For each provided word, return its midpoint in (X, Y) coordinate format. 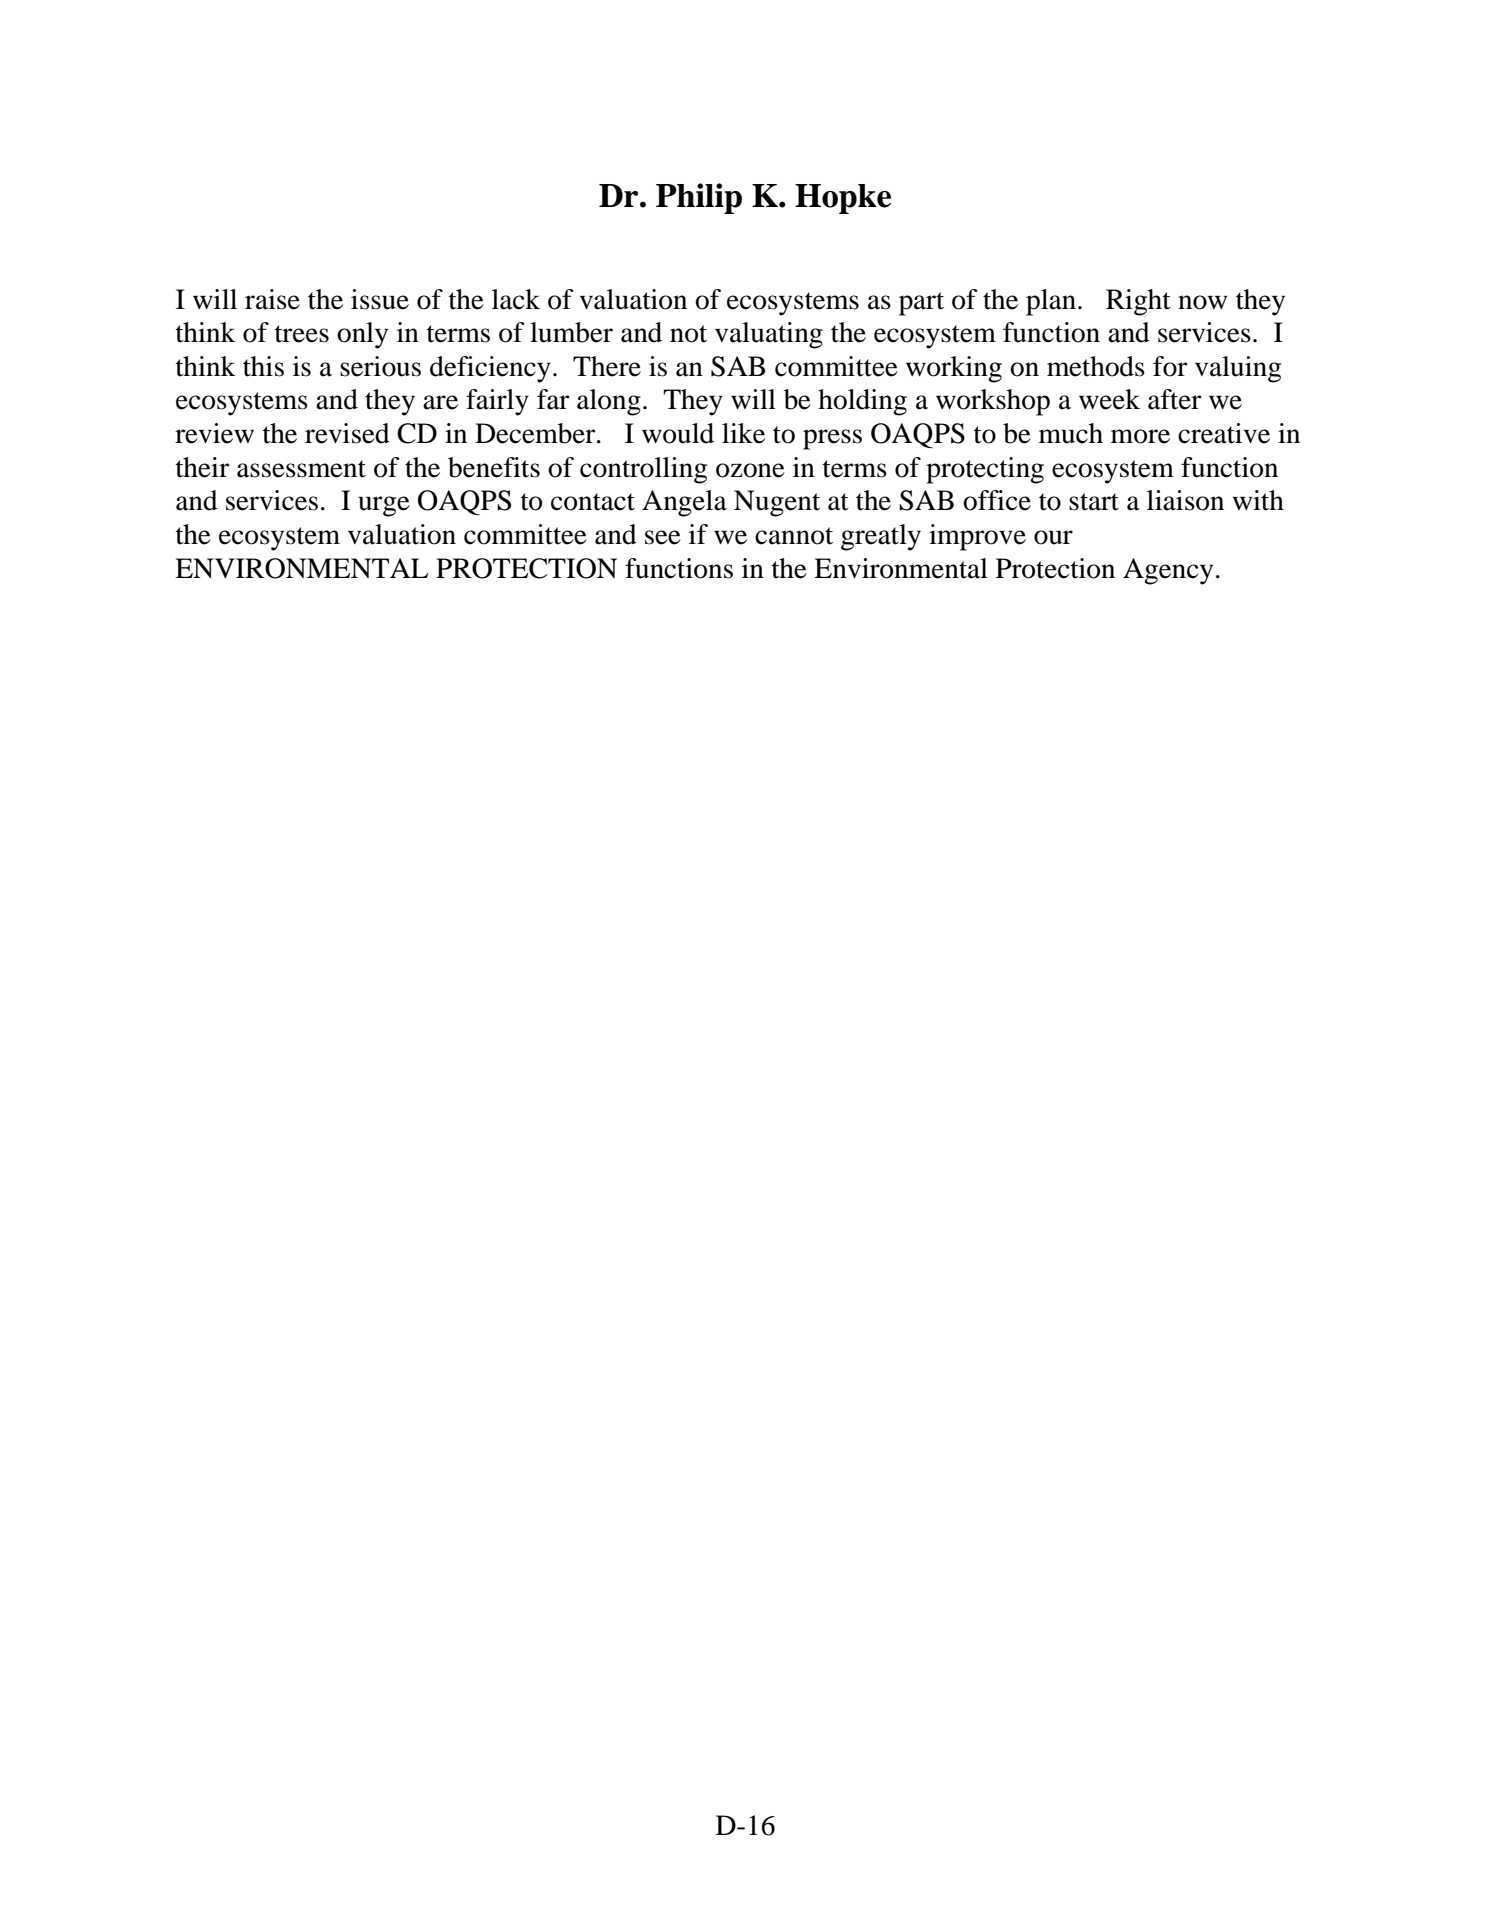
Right (1138, 302)
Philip (699, 198)
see (663, 537)
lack (516, 299)
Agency (1168, 571)
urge (384, 506)
